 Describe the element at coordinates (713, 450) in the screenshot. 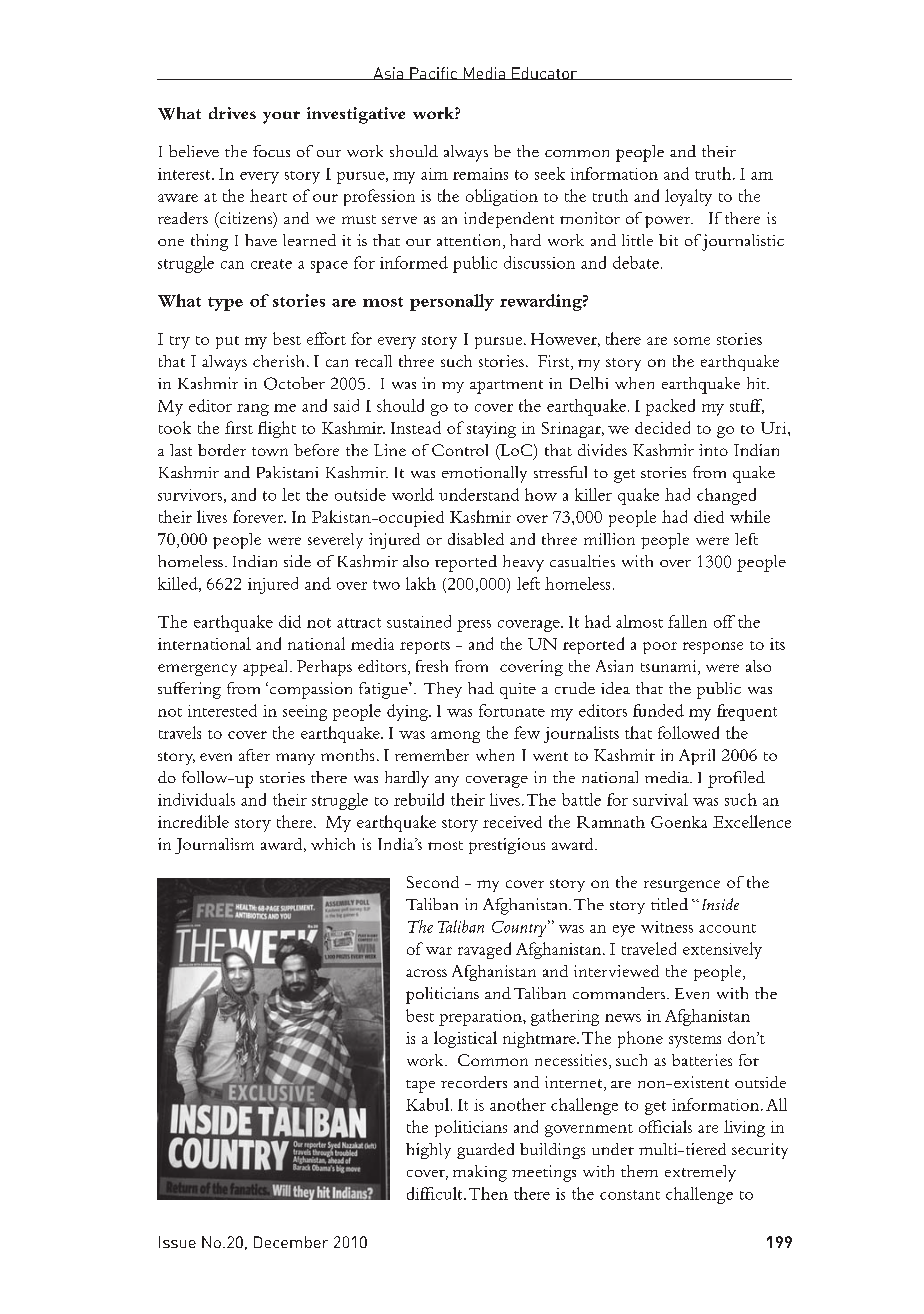

I see `into` at that location.
